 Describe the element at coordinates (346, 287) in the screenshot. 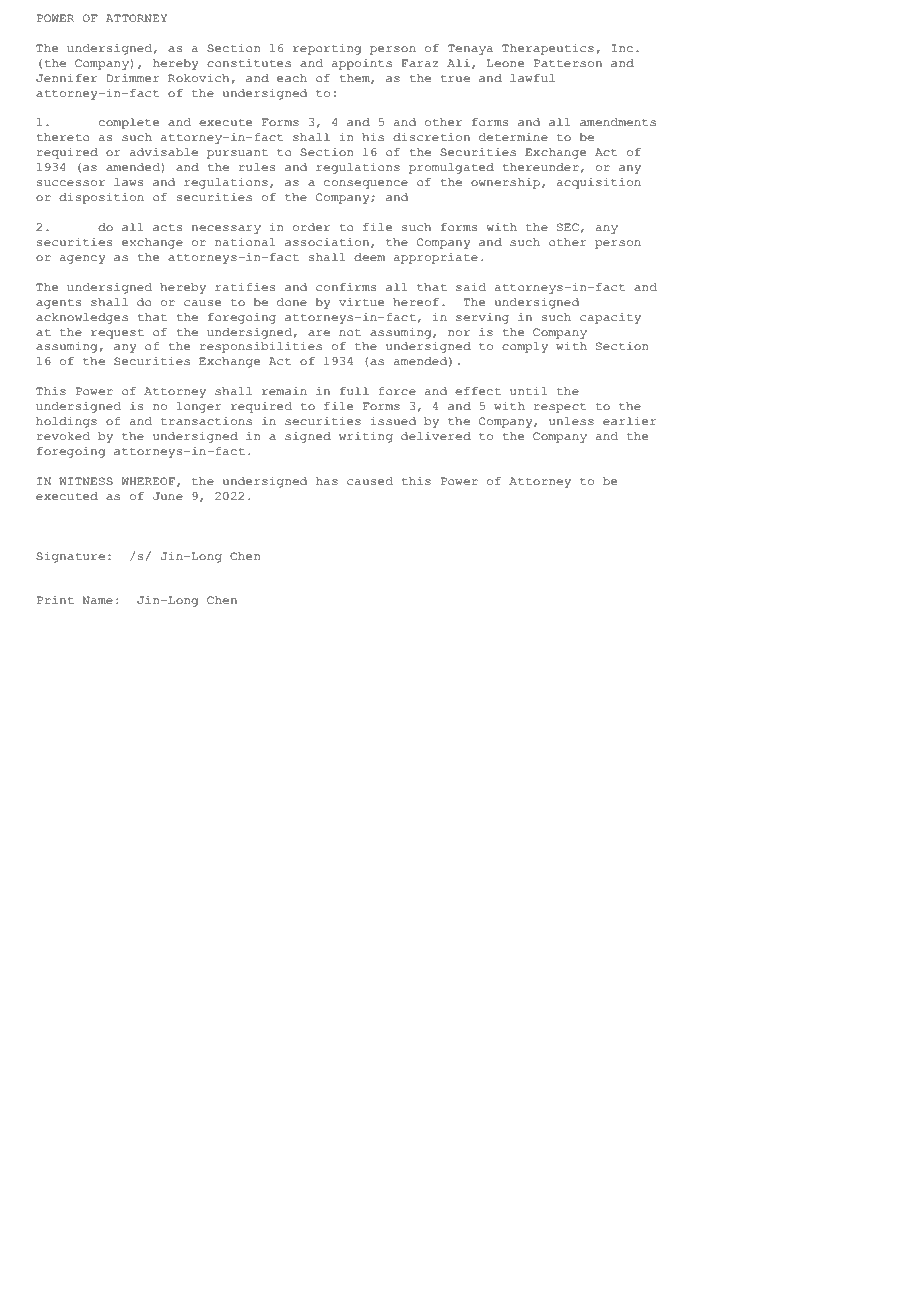

I see `confirms` at that location.
